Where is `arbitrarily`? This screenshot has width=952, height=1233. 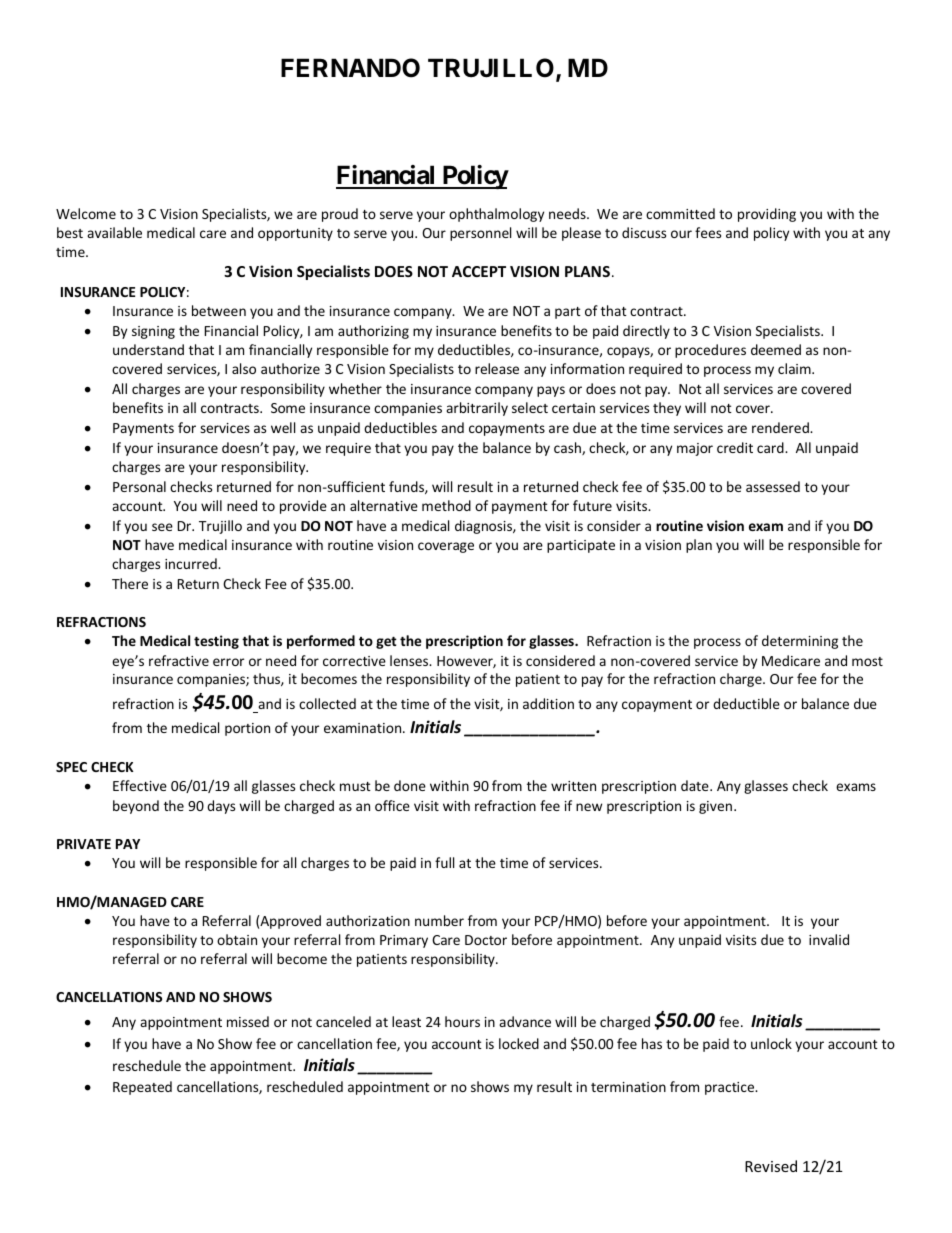
arbitrarily is located at coordinates (477, 409).
